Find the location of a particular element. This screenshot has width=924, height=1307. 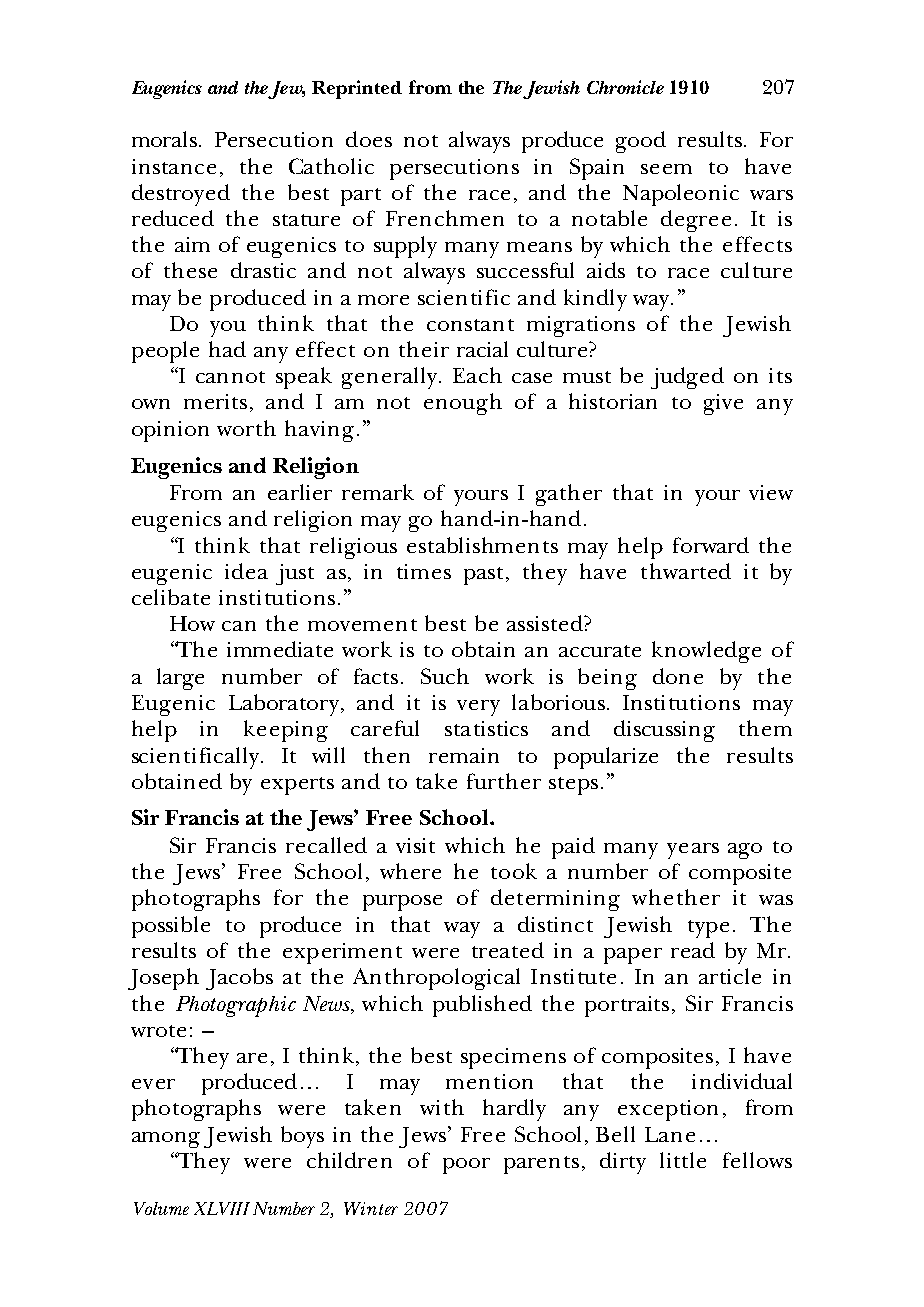

experts is located at coordinates (297, 786).
